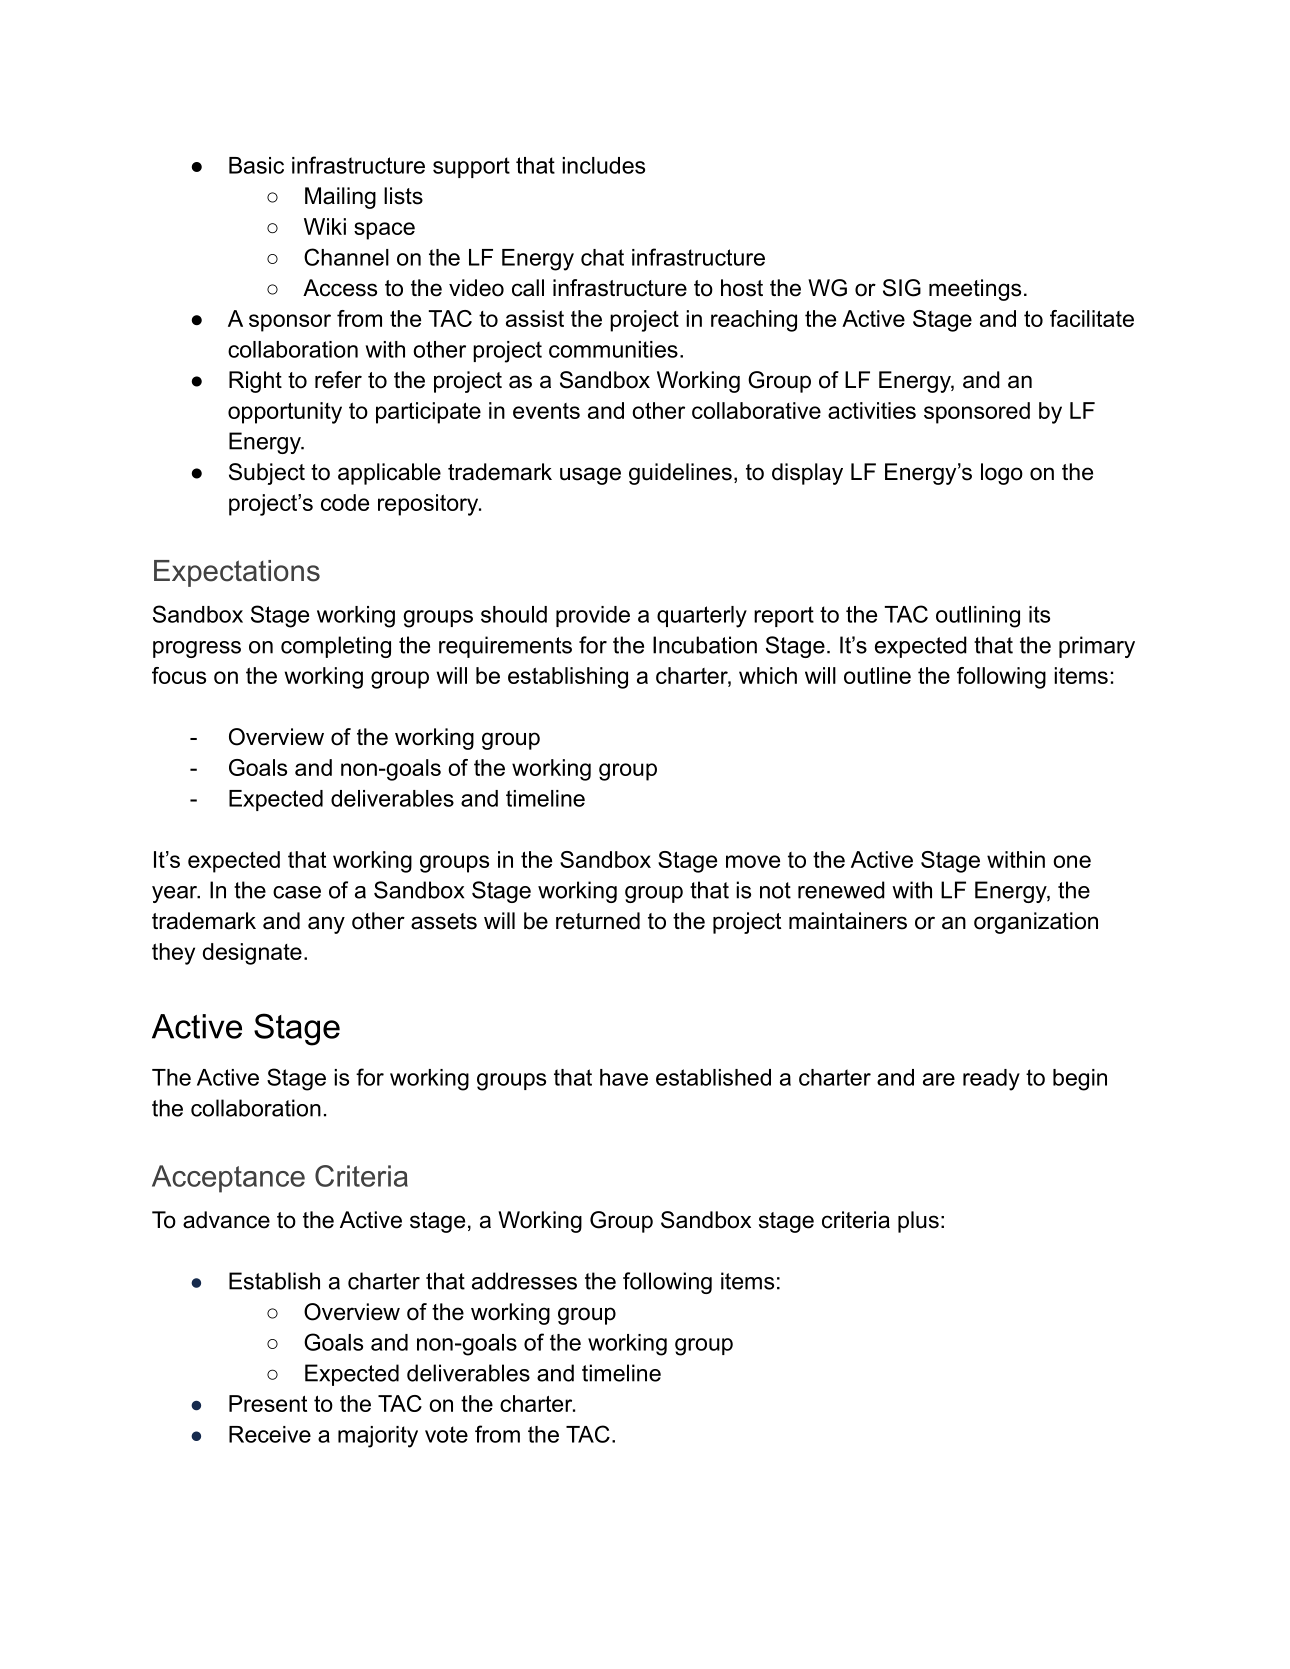  I want to click on ready, so click(991, 1080).
